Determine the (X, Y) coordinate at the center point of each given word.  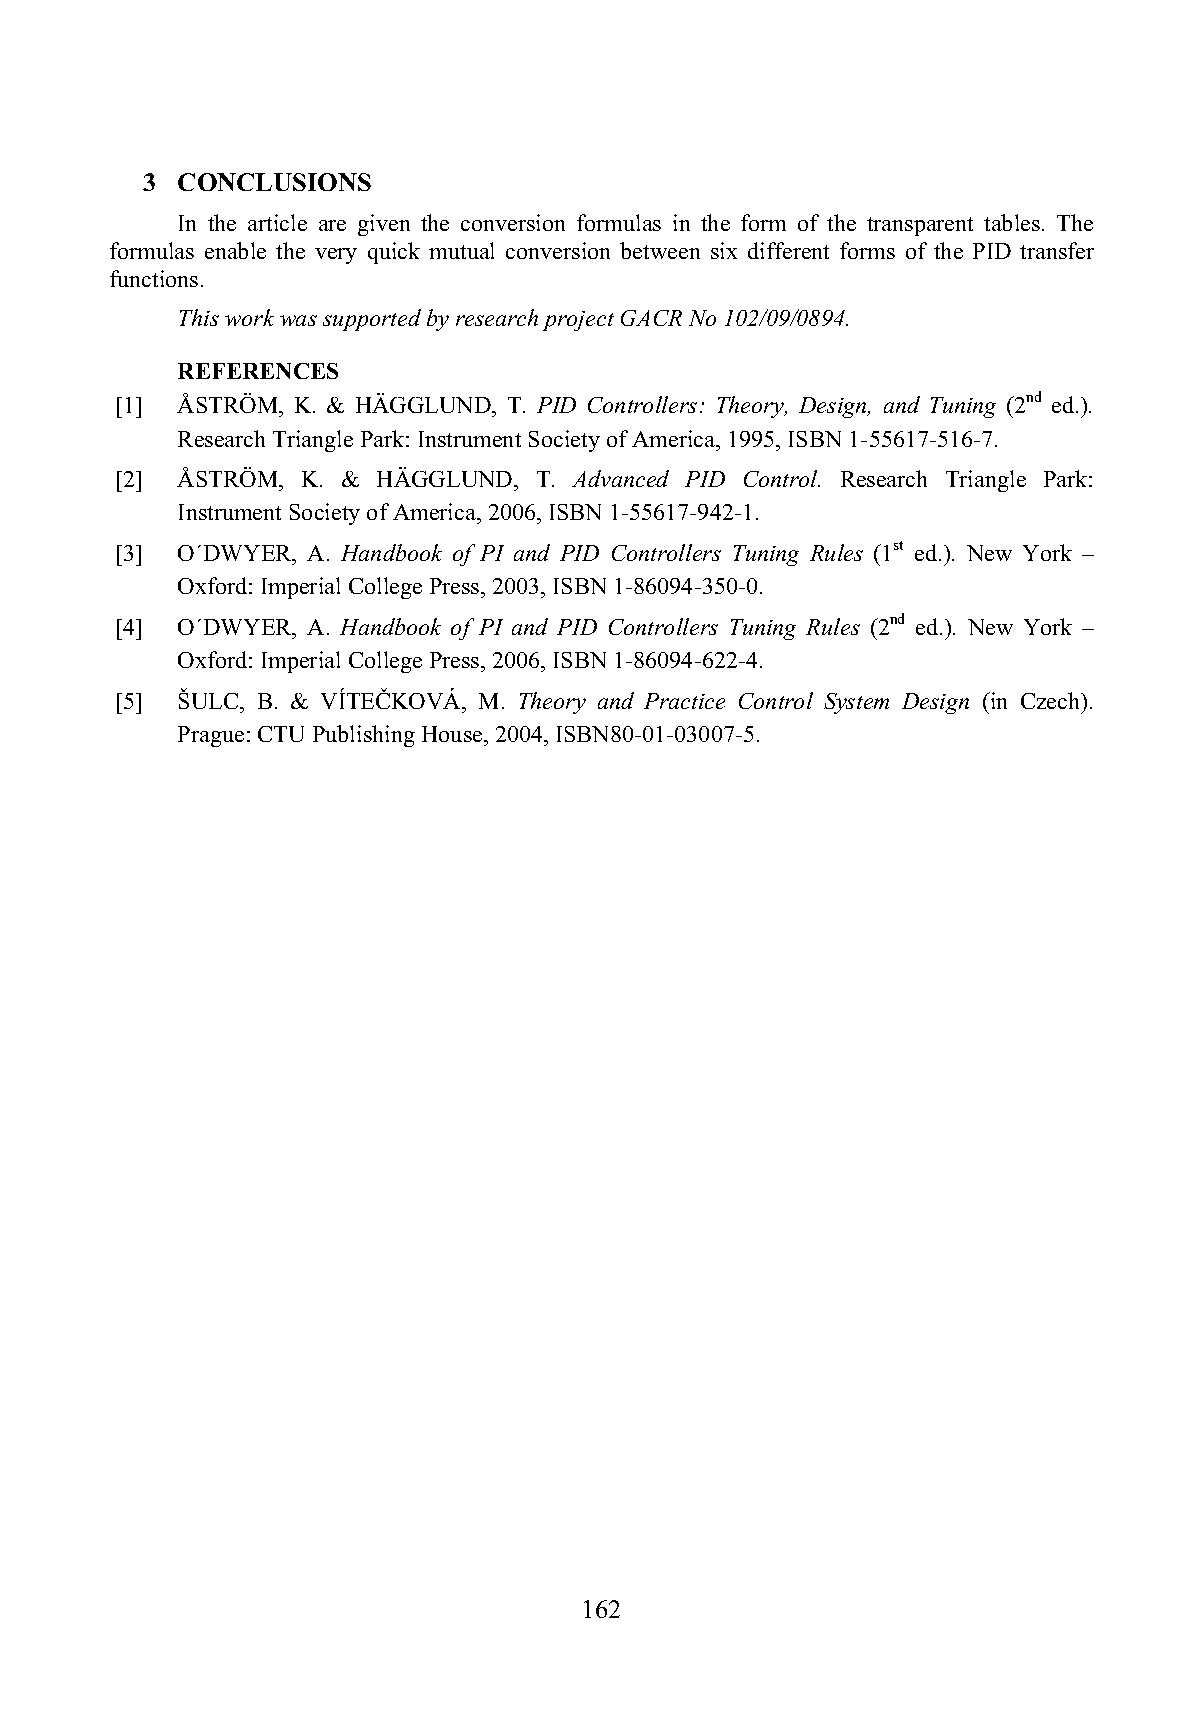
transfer (1057, 250)
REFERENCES (258, 371)
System (856, 703)
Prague (211, 736)
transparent (920, 226)
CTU (281, 734)
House (453, 734)
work (249, 317)
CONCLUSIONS (274, 182)
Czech (1052, 700)
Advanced (620, 478)
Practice (684, 701)
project (578, 321)
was (298, 320)
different (788, 250)
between (660, 250)
